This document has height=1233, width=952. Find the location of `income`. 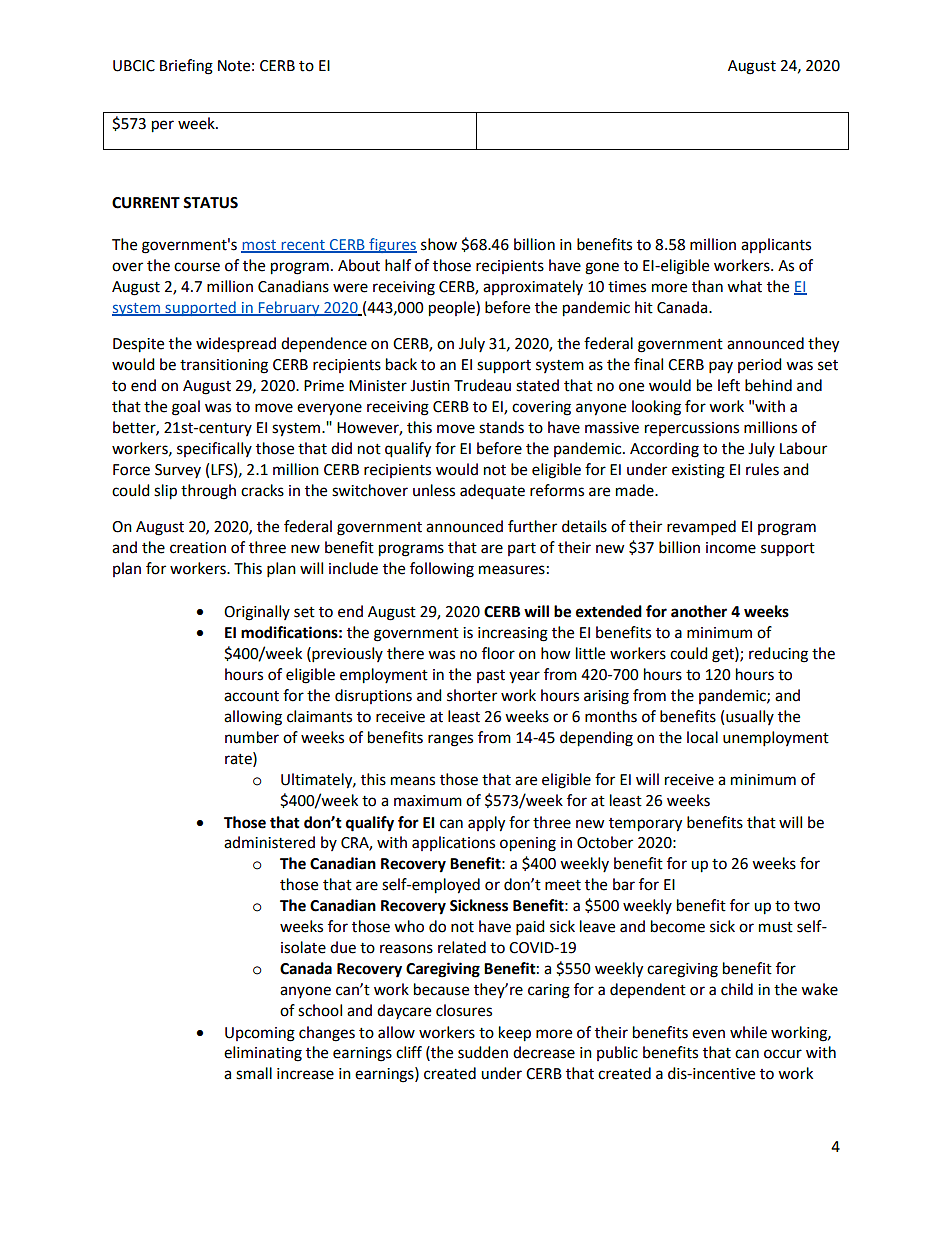

income is located at coordinates (731, 548).
